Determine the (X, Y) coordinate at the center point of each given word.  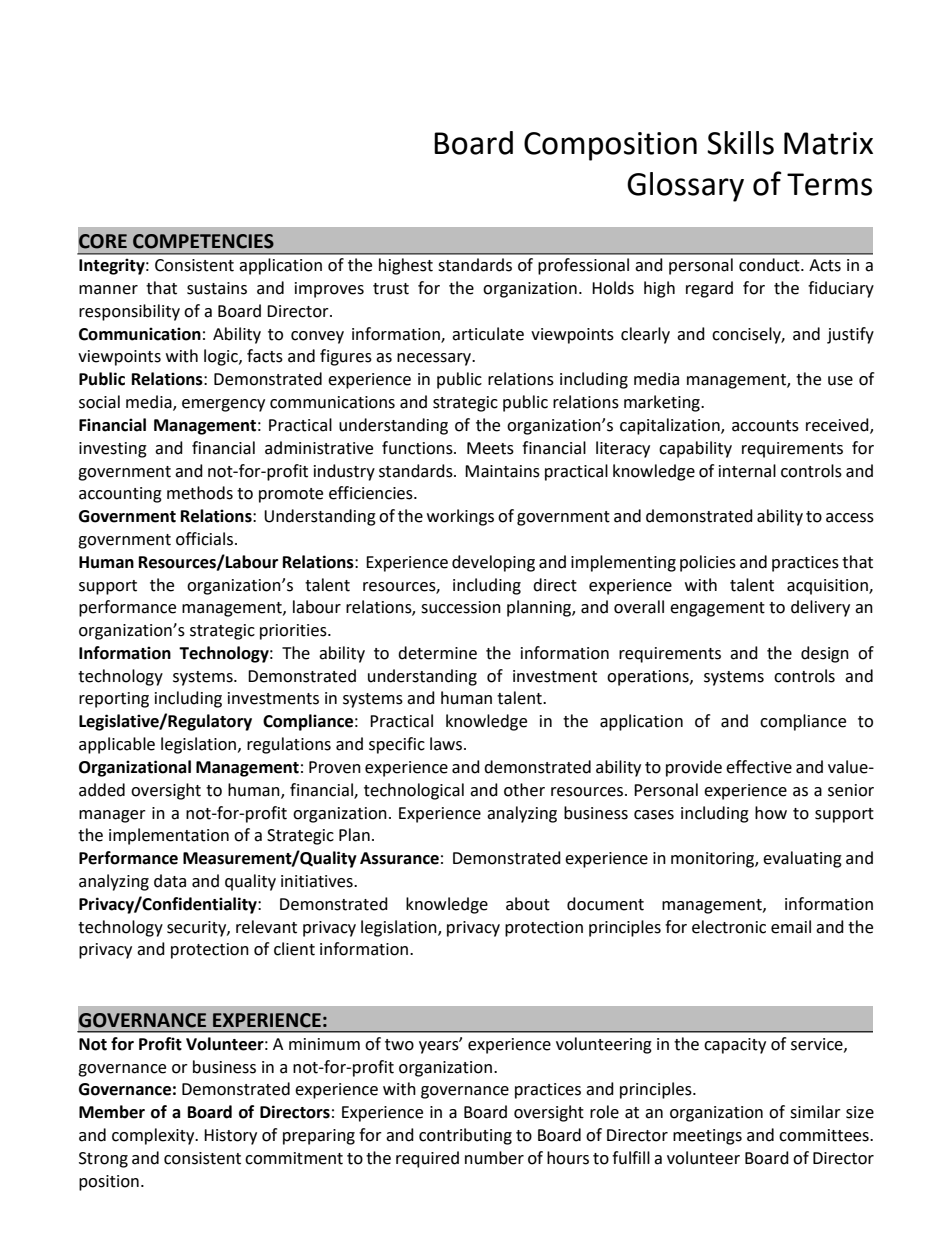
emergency (223, 405)
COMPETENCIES (203, 241)
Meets (490, 448)
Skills (740, 143)
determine (437, 653)
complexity (154, 1136)
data (170, 881)
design (825, 654)
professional (583, 266)
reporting (114, 700)
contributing (465, 1136)
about (528, 904)
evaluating (802, 859)
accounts (765, 426)
